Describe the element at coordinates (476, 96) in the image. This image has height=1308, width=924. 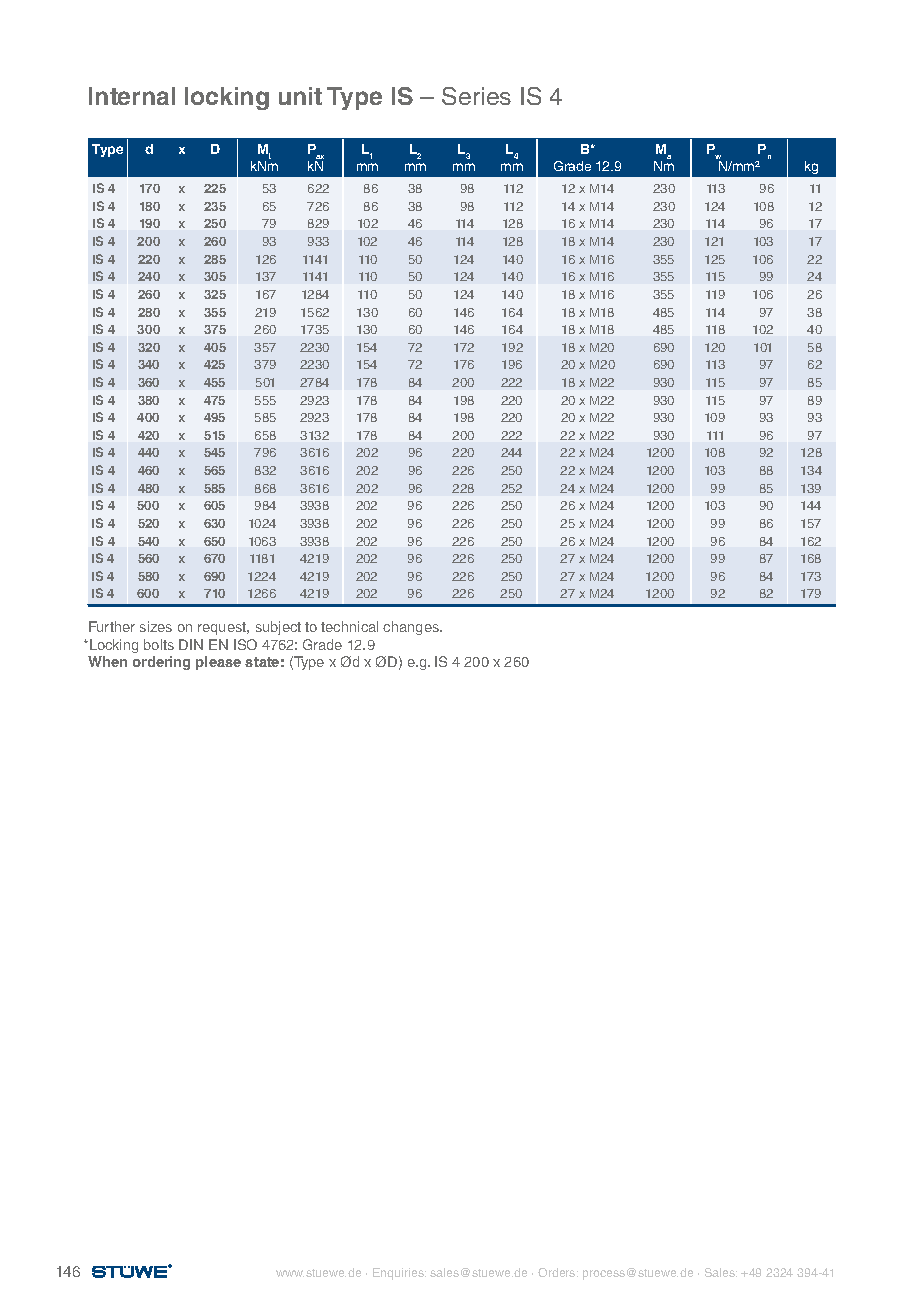
I see `Series` at that location.
